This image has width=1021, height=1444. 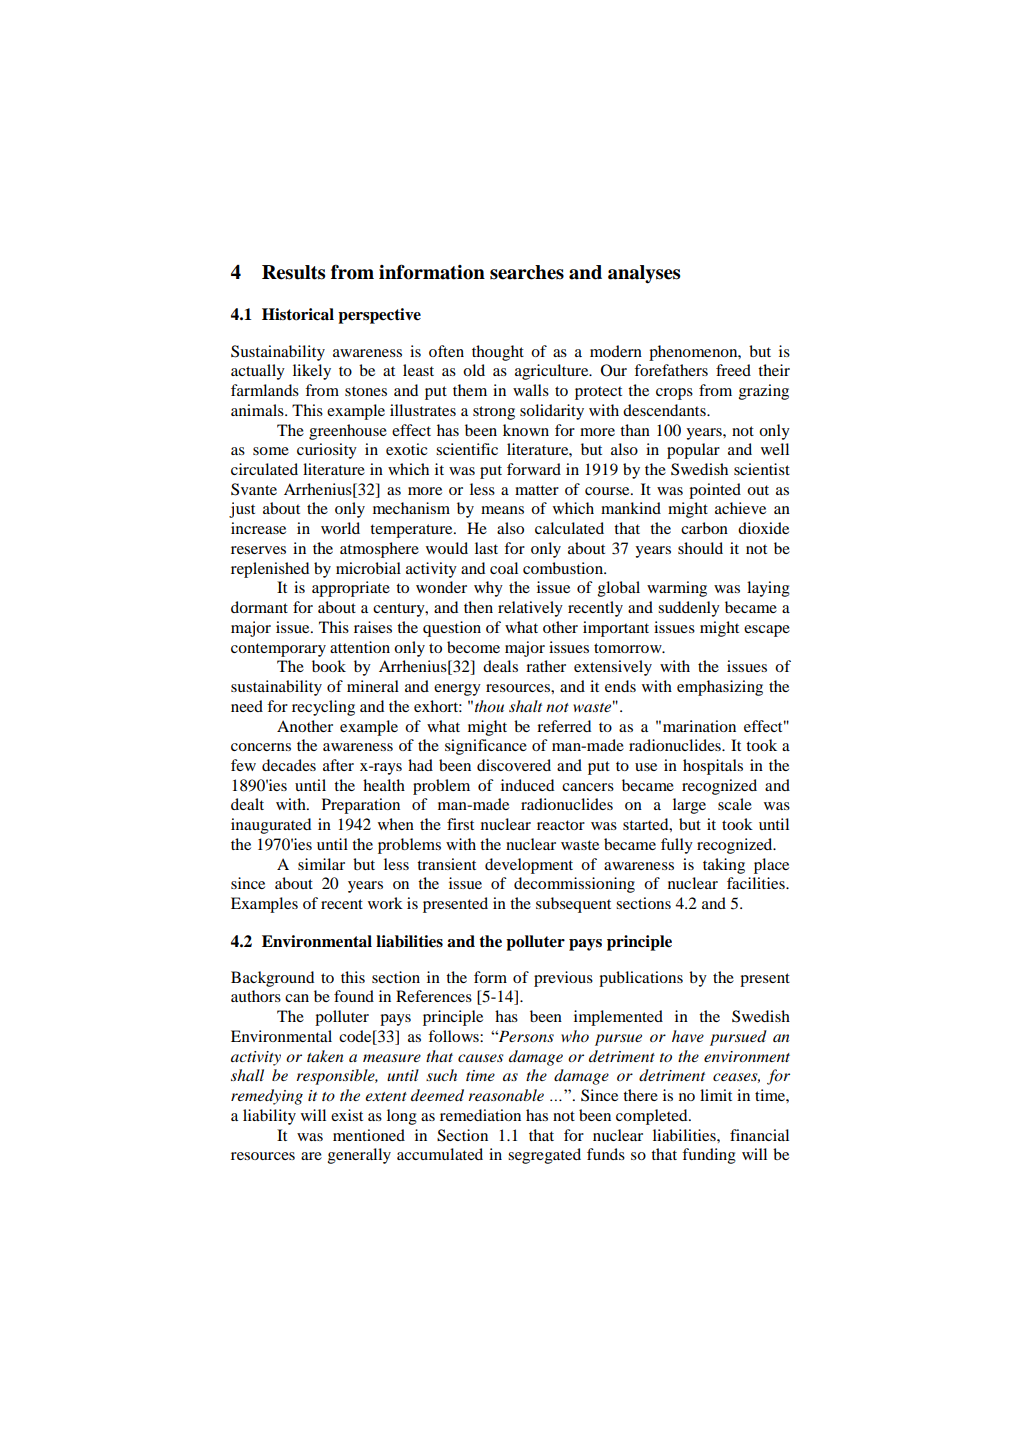 I want to click on taking, so click(x=724, y=866).
